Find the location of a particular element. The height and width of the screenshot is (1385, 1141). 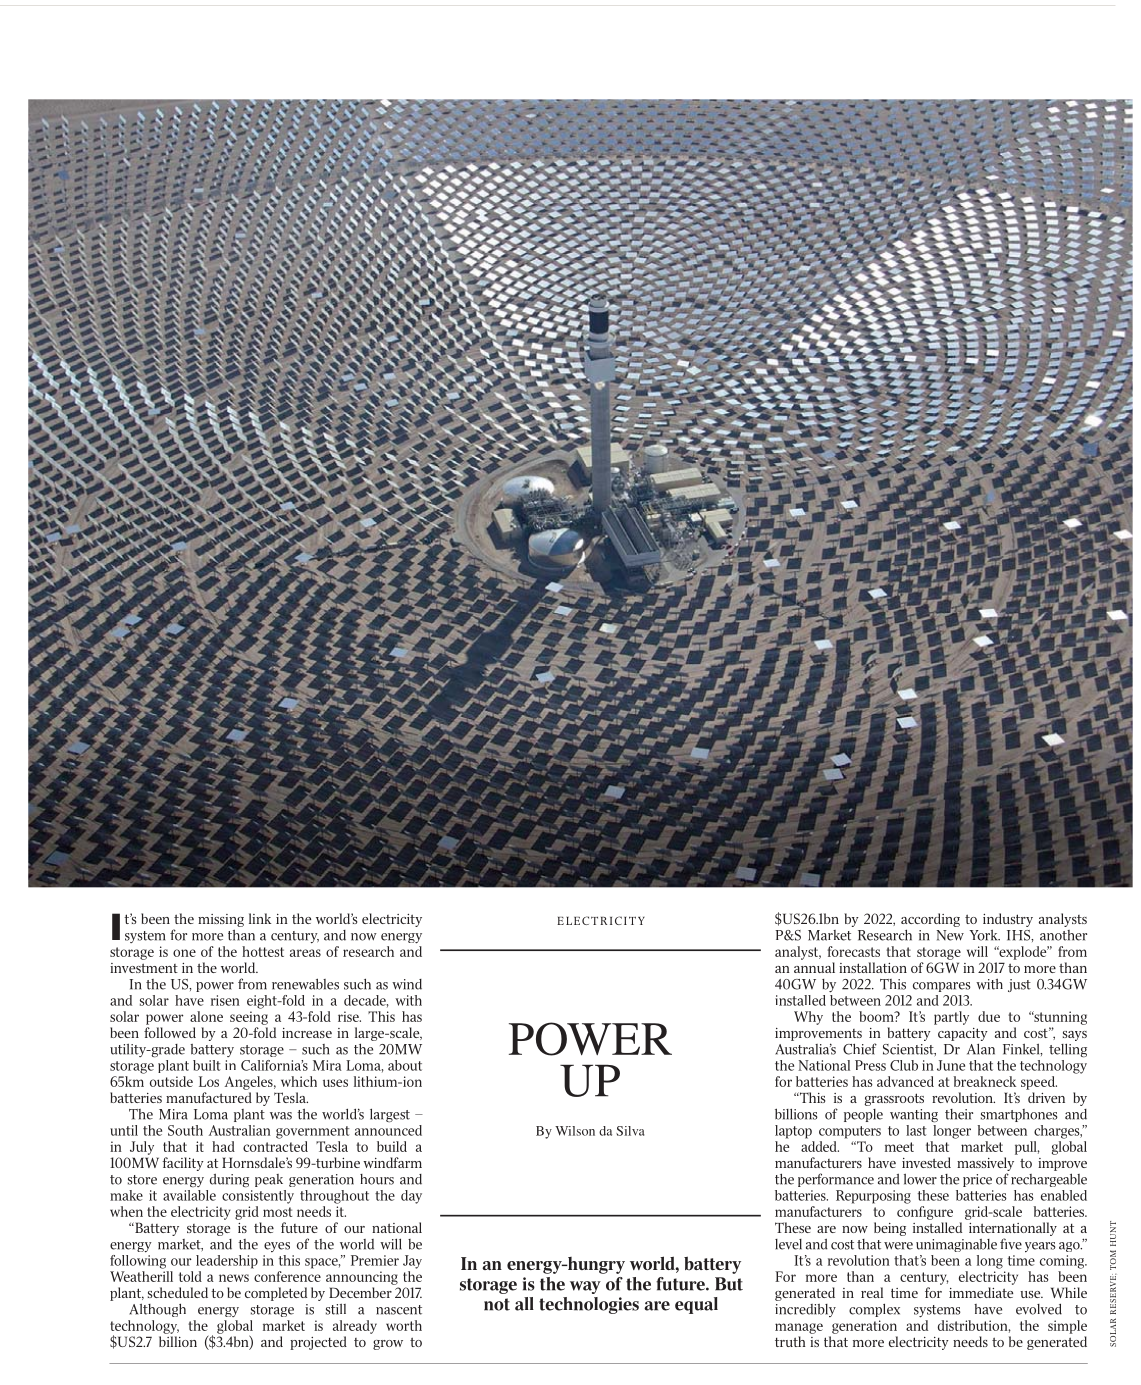

projected is located at coordinates (318, 1343).
